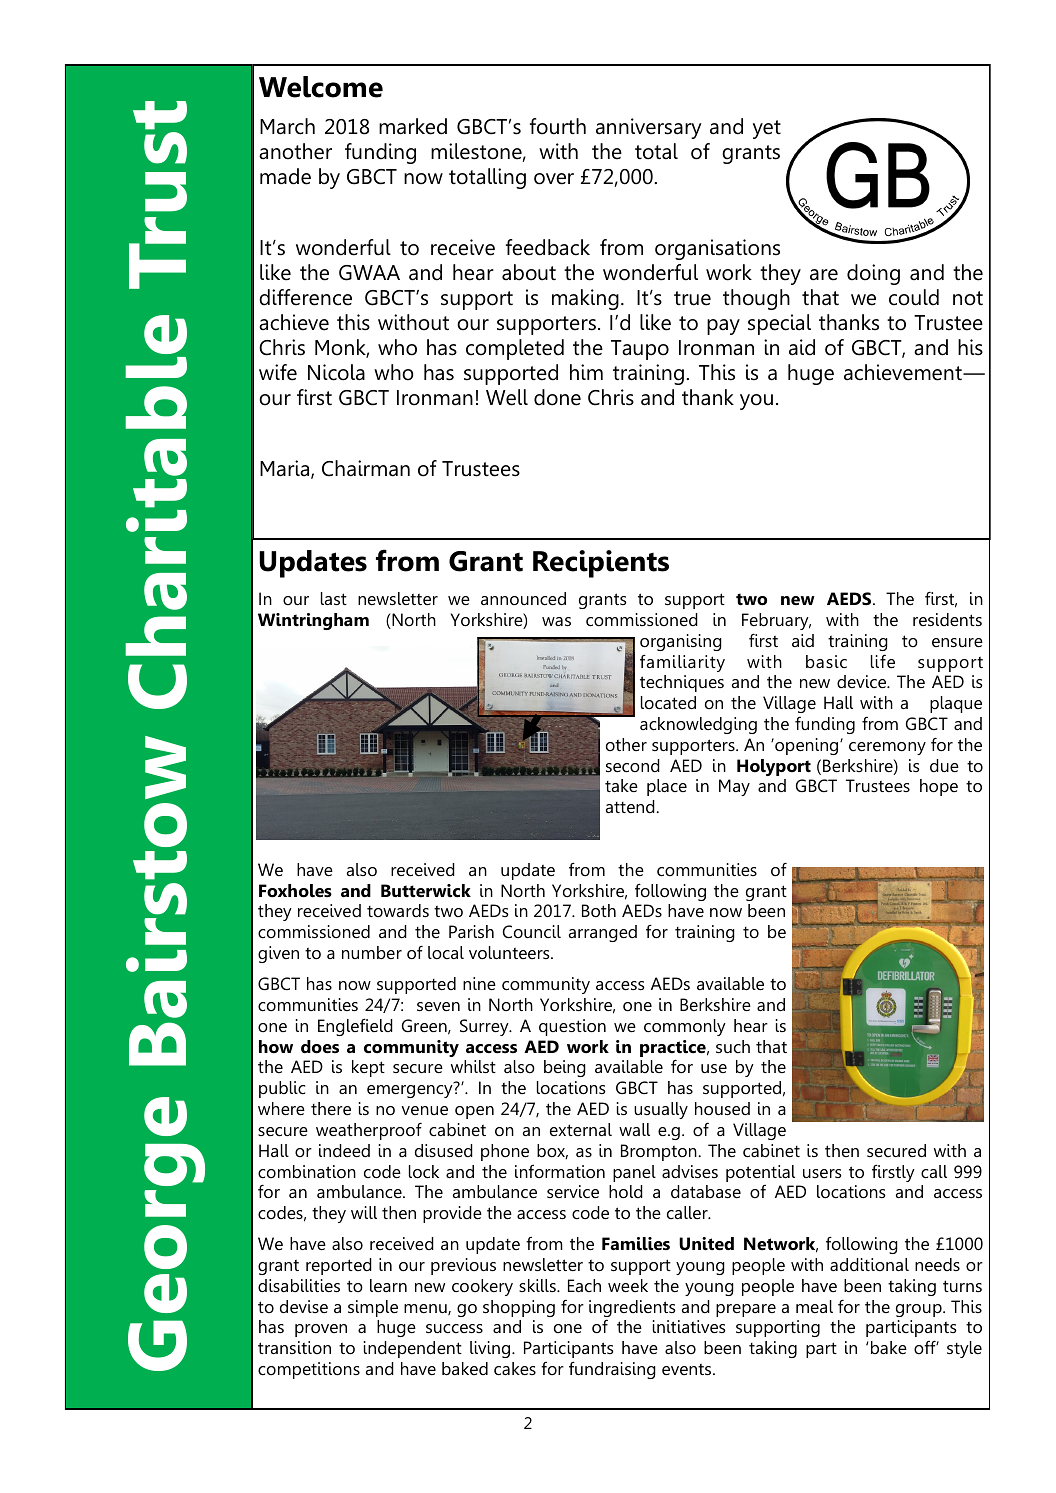  What do you see at coordinates (603, 933) in the screenshot?
I see `arranged` at bounding box center [603, 933].
